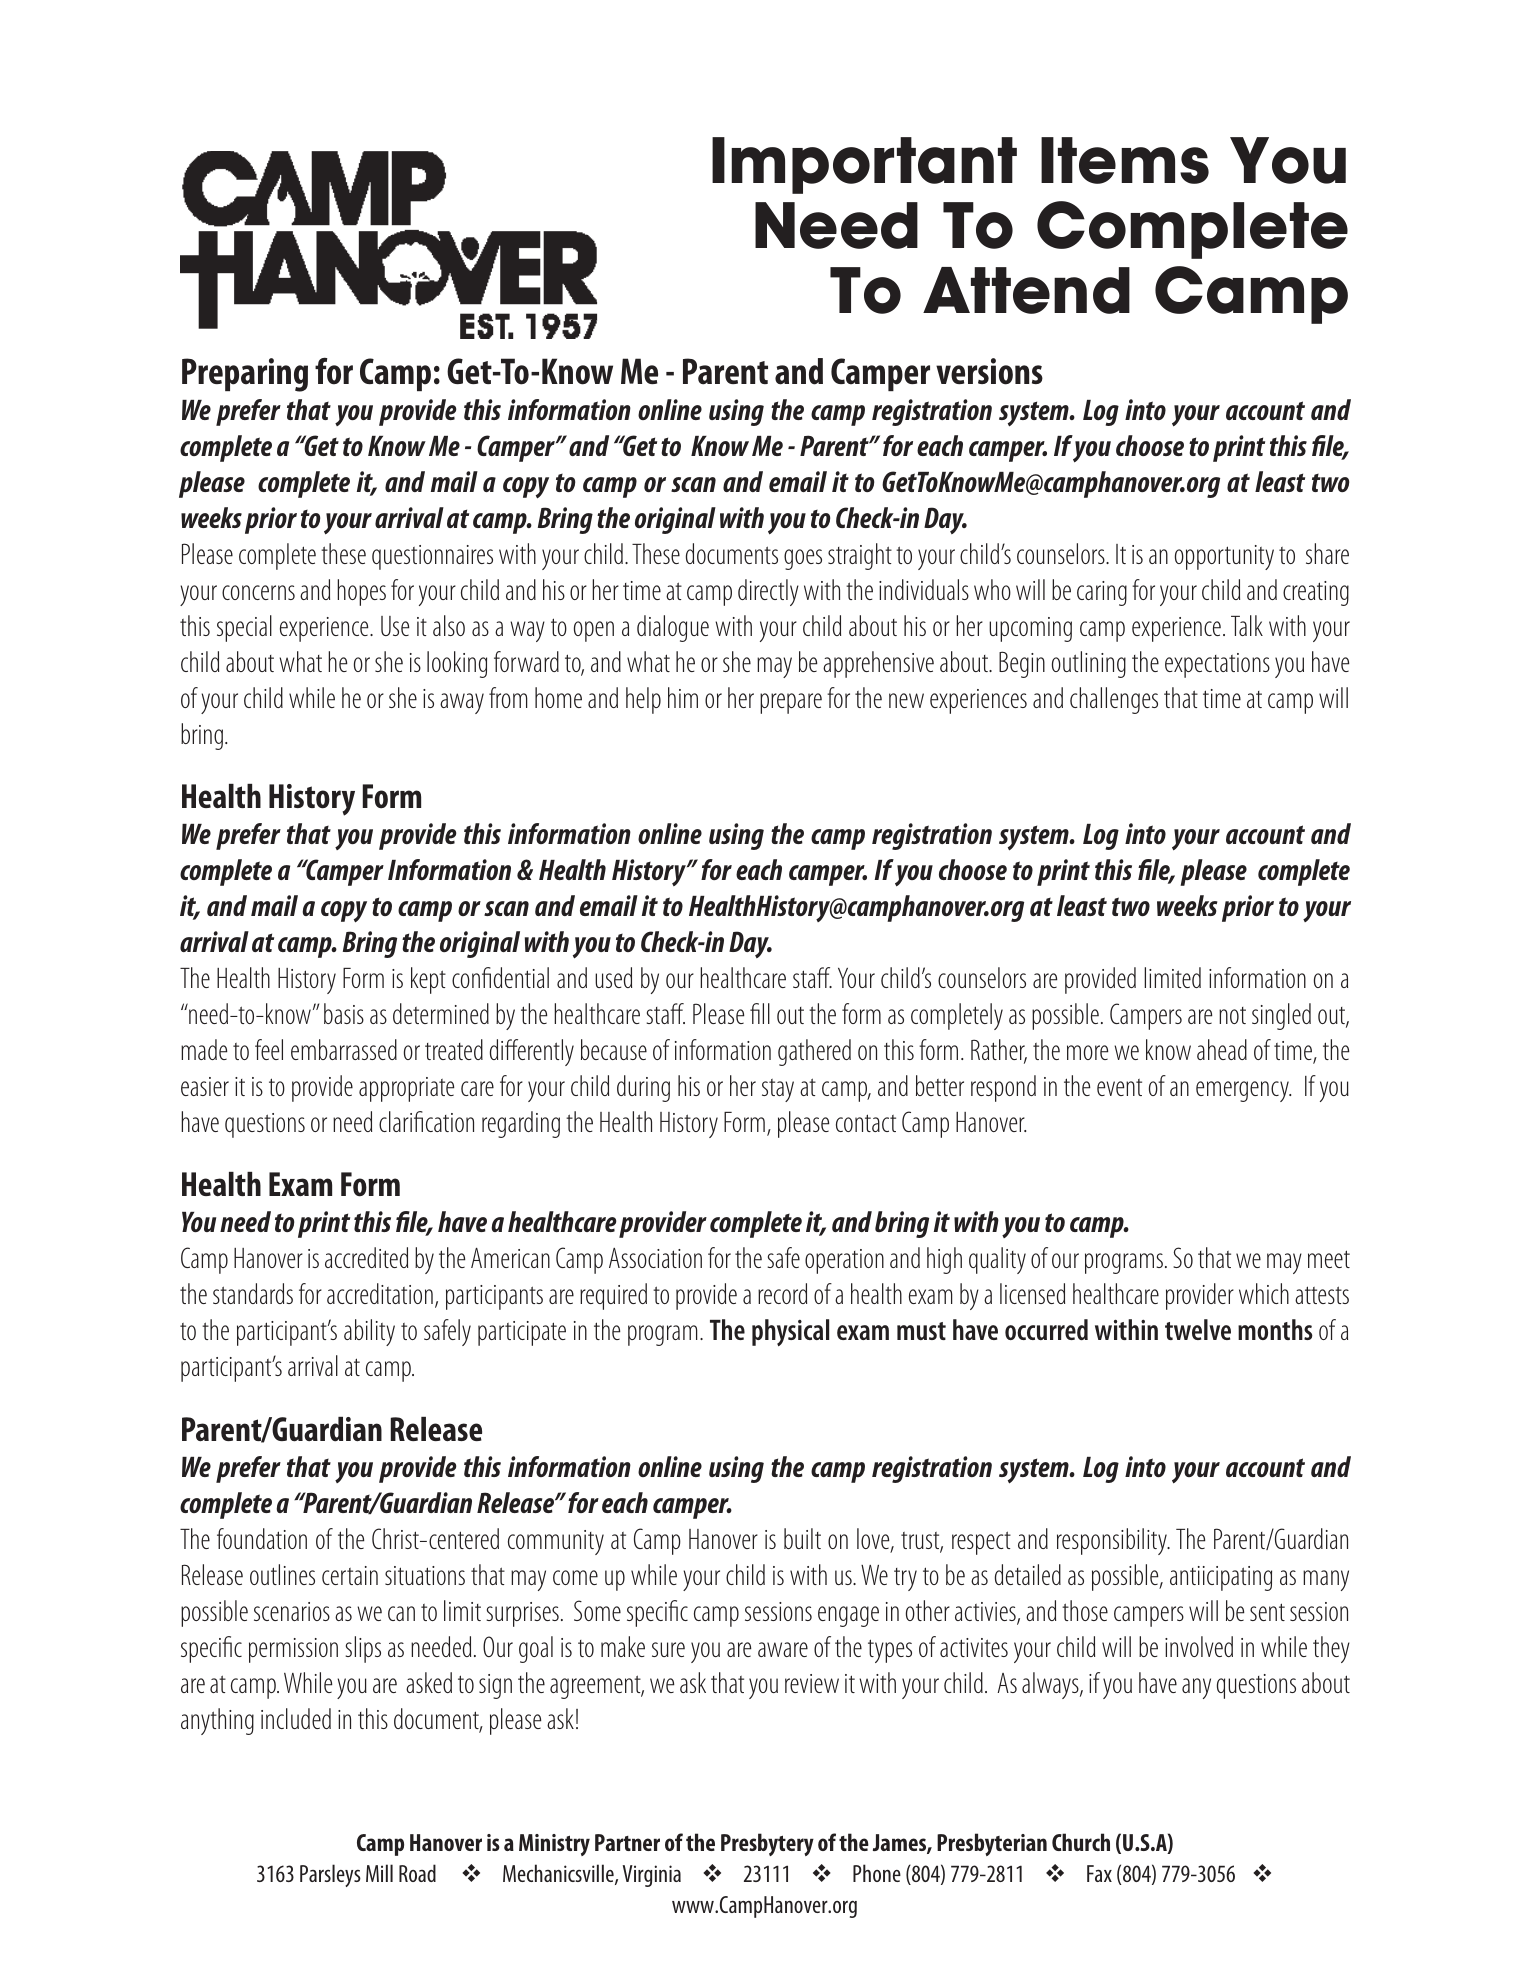 The height and width of the document is (1979, 1530). I want to click on directly, so click(768, 592).
